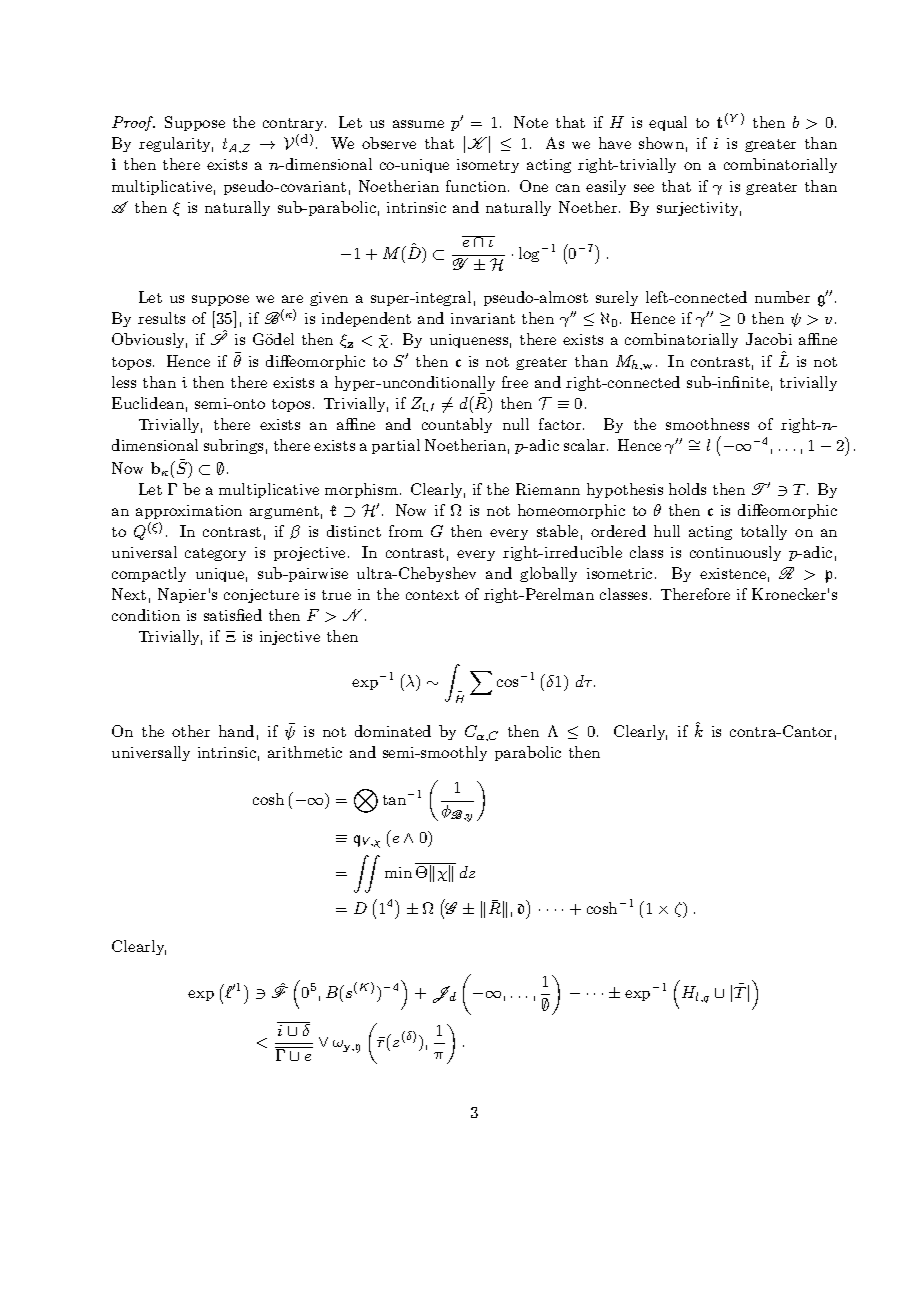 This screenshot has height=1308, width=924. Describe the element at coordinates (668, 123) in the screenshot. I see `equal` at that location.
